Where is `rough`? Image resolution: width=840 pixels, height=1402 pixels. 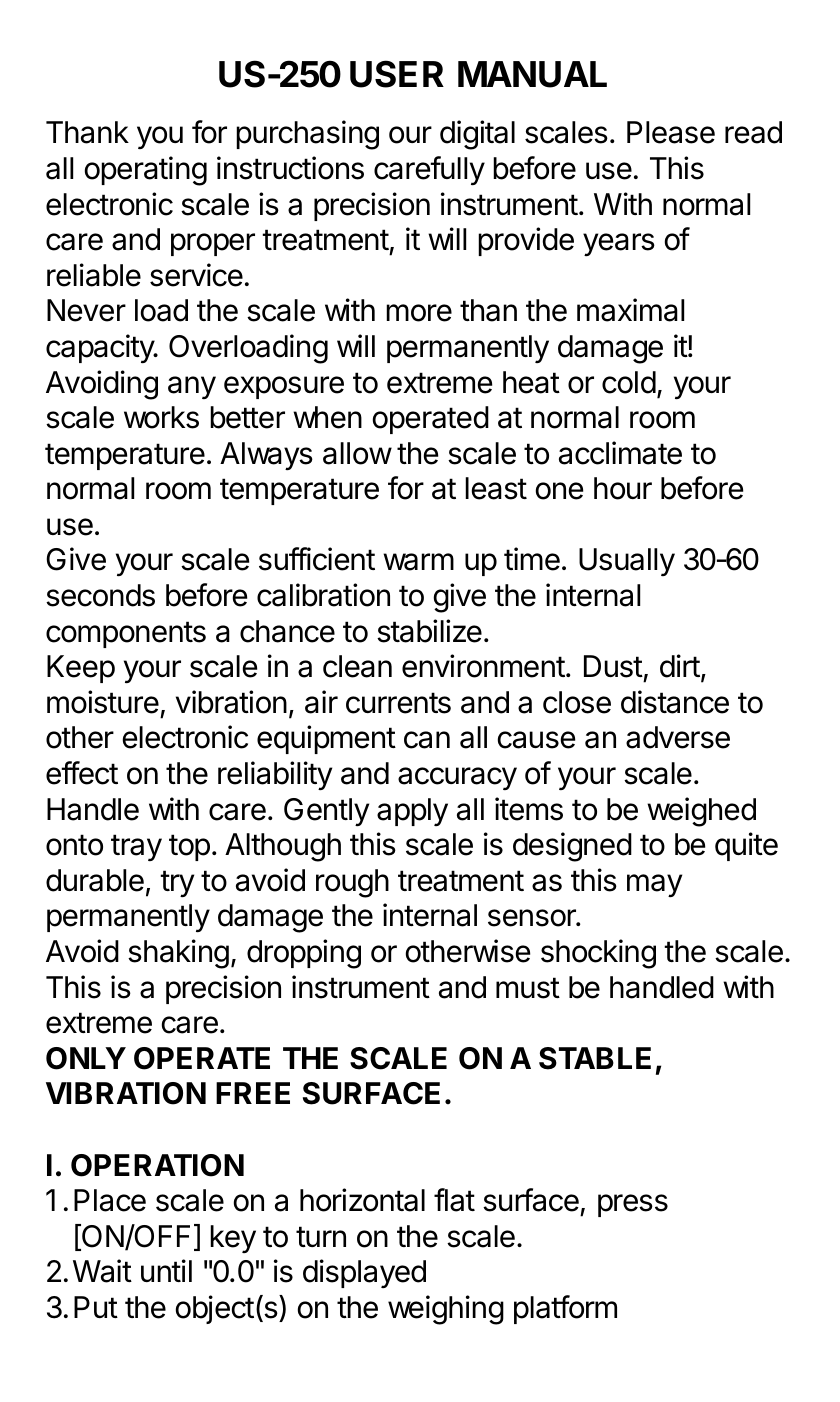 rough is located at coordinates (352, 883).
